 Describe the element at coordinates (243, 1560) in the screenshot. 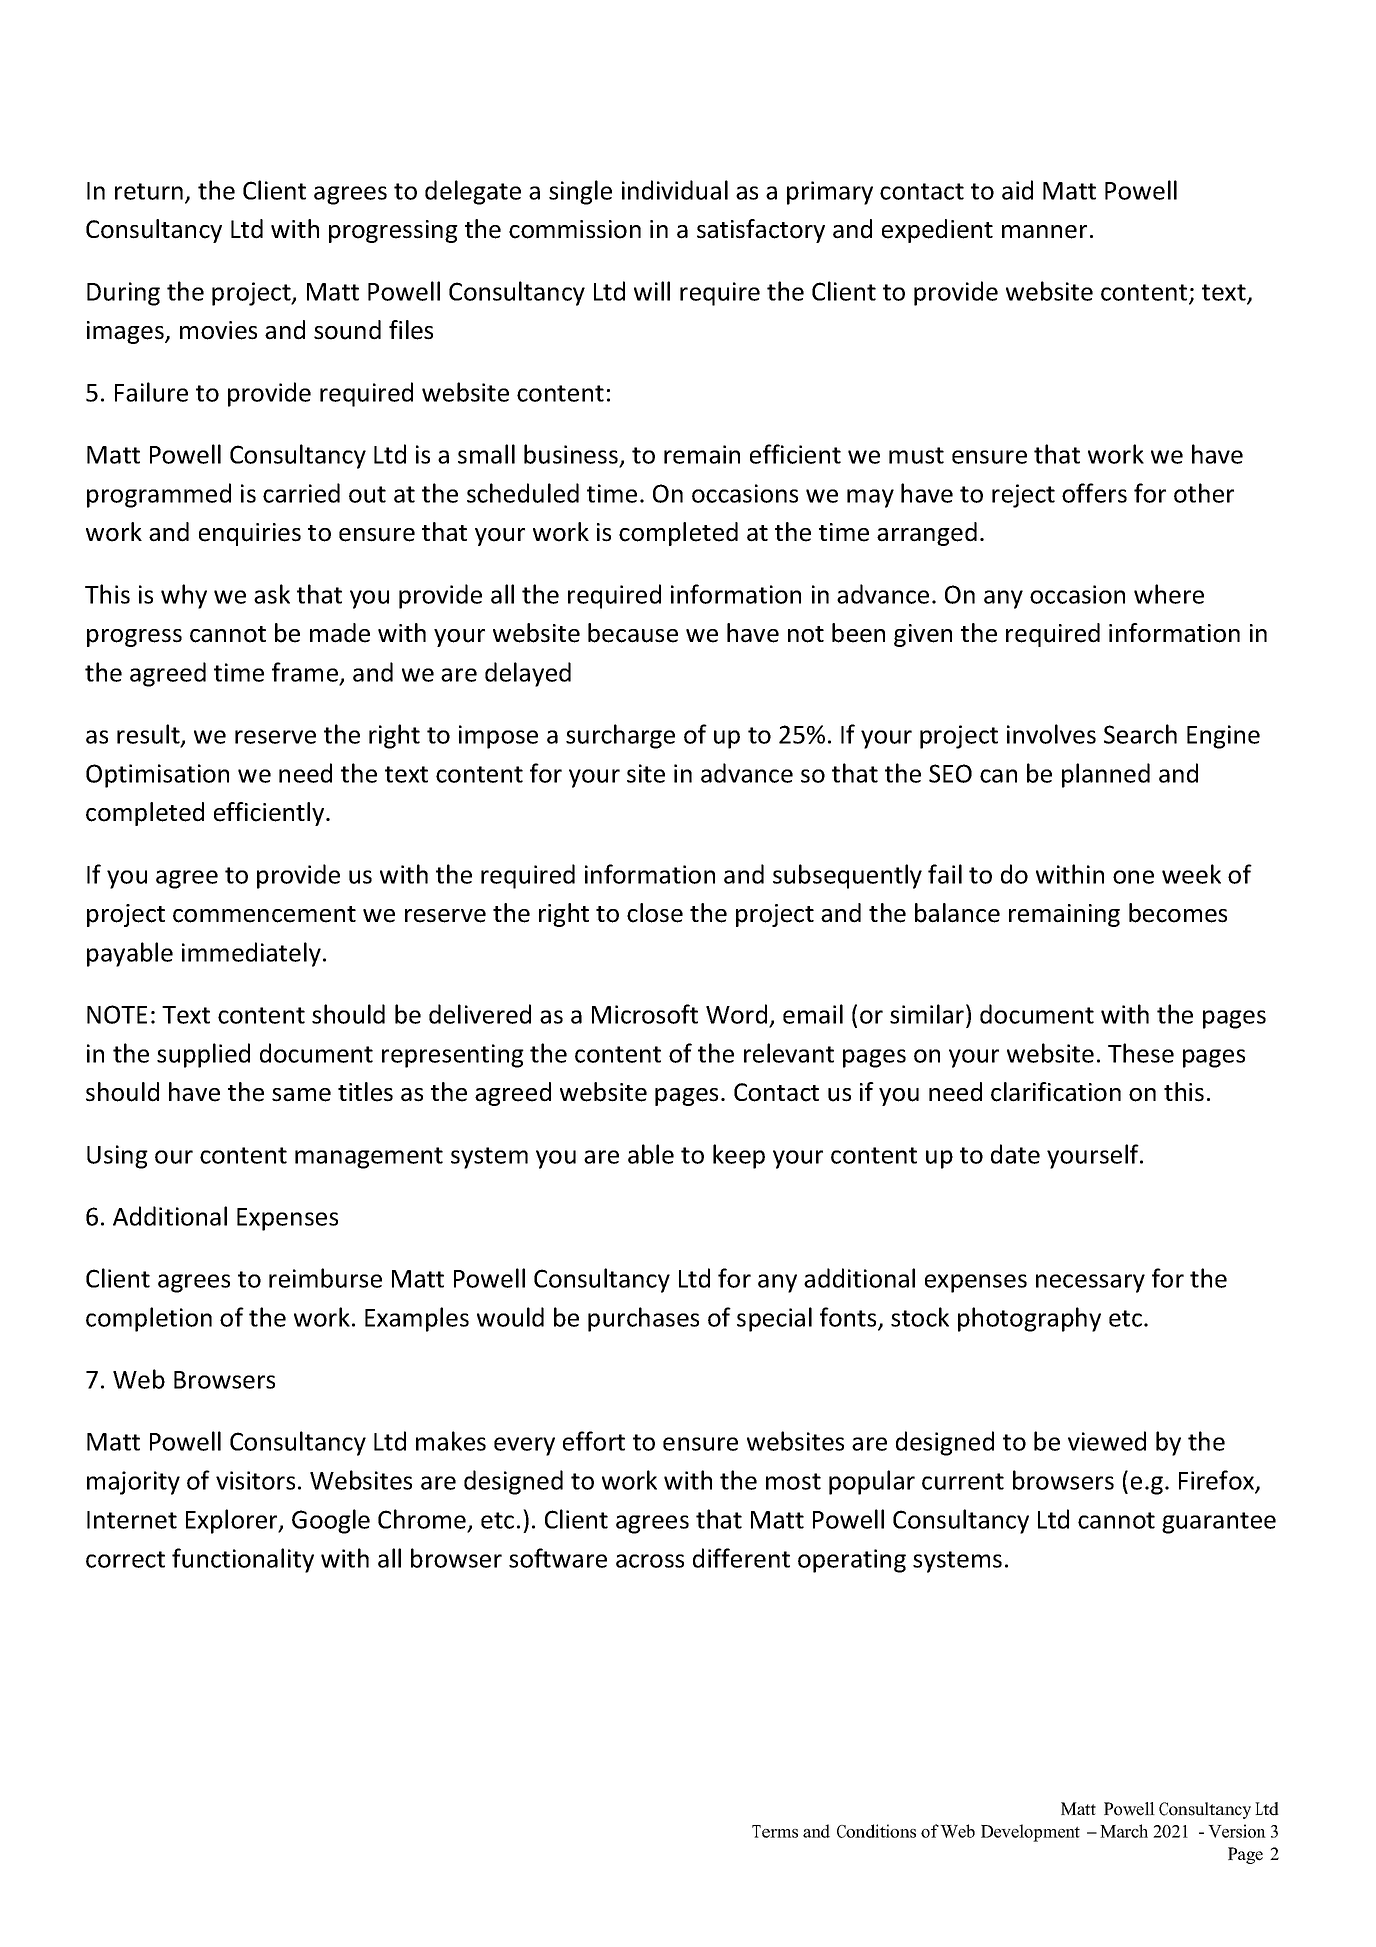

I see `functionality` at that location.
